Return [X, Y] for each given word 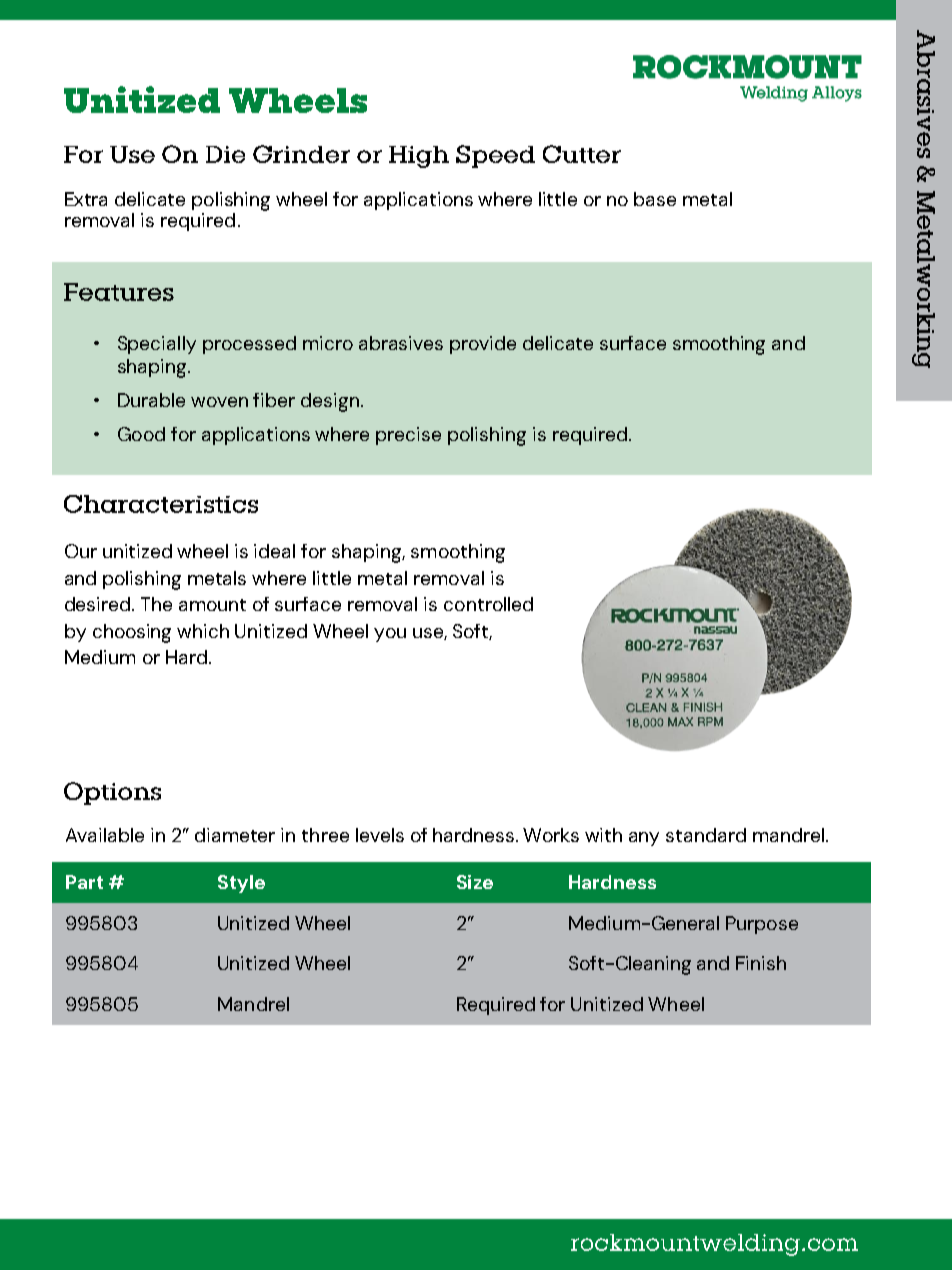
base [655, 199]
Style [241, 884]
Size [475, 882]
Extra [86, 199]
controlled [488, 604]
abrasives [401, 343]
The [156, 604]
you [390, 635]
